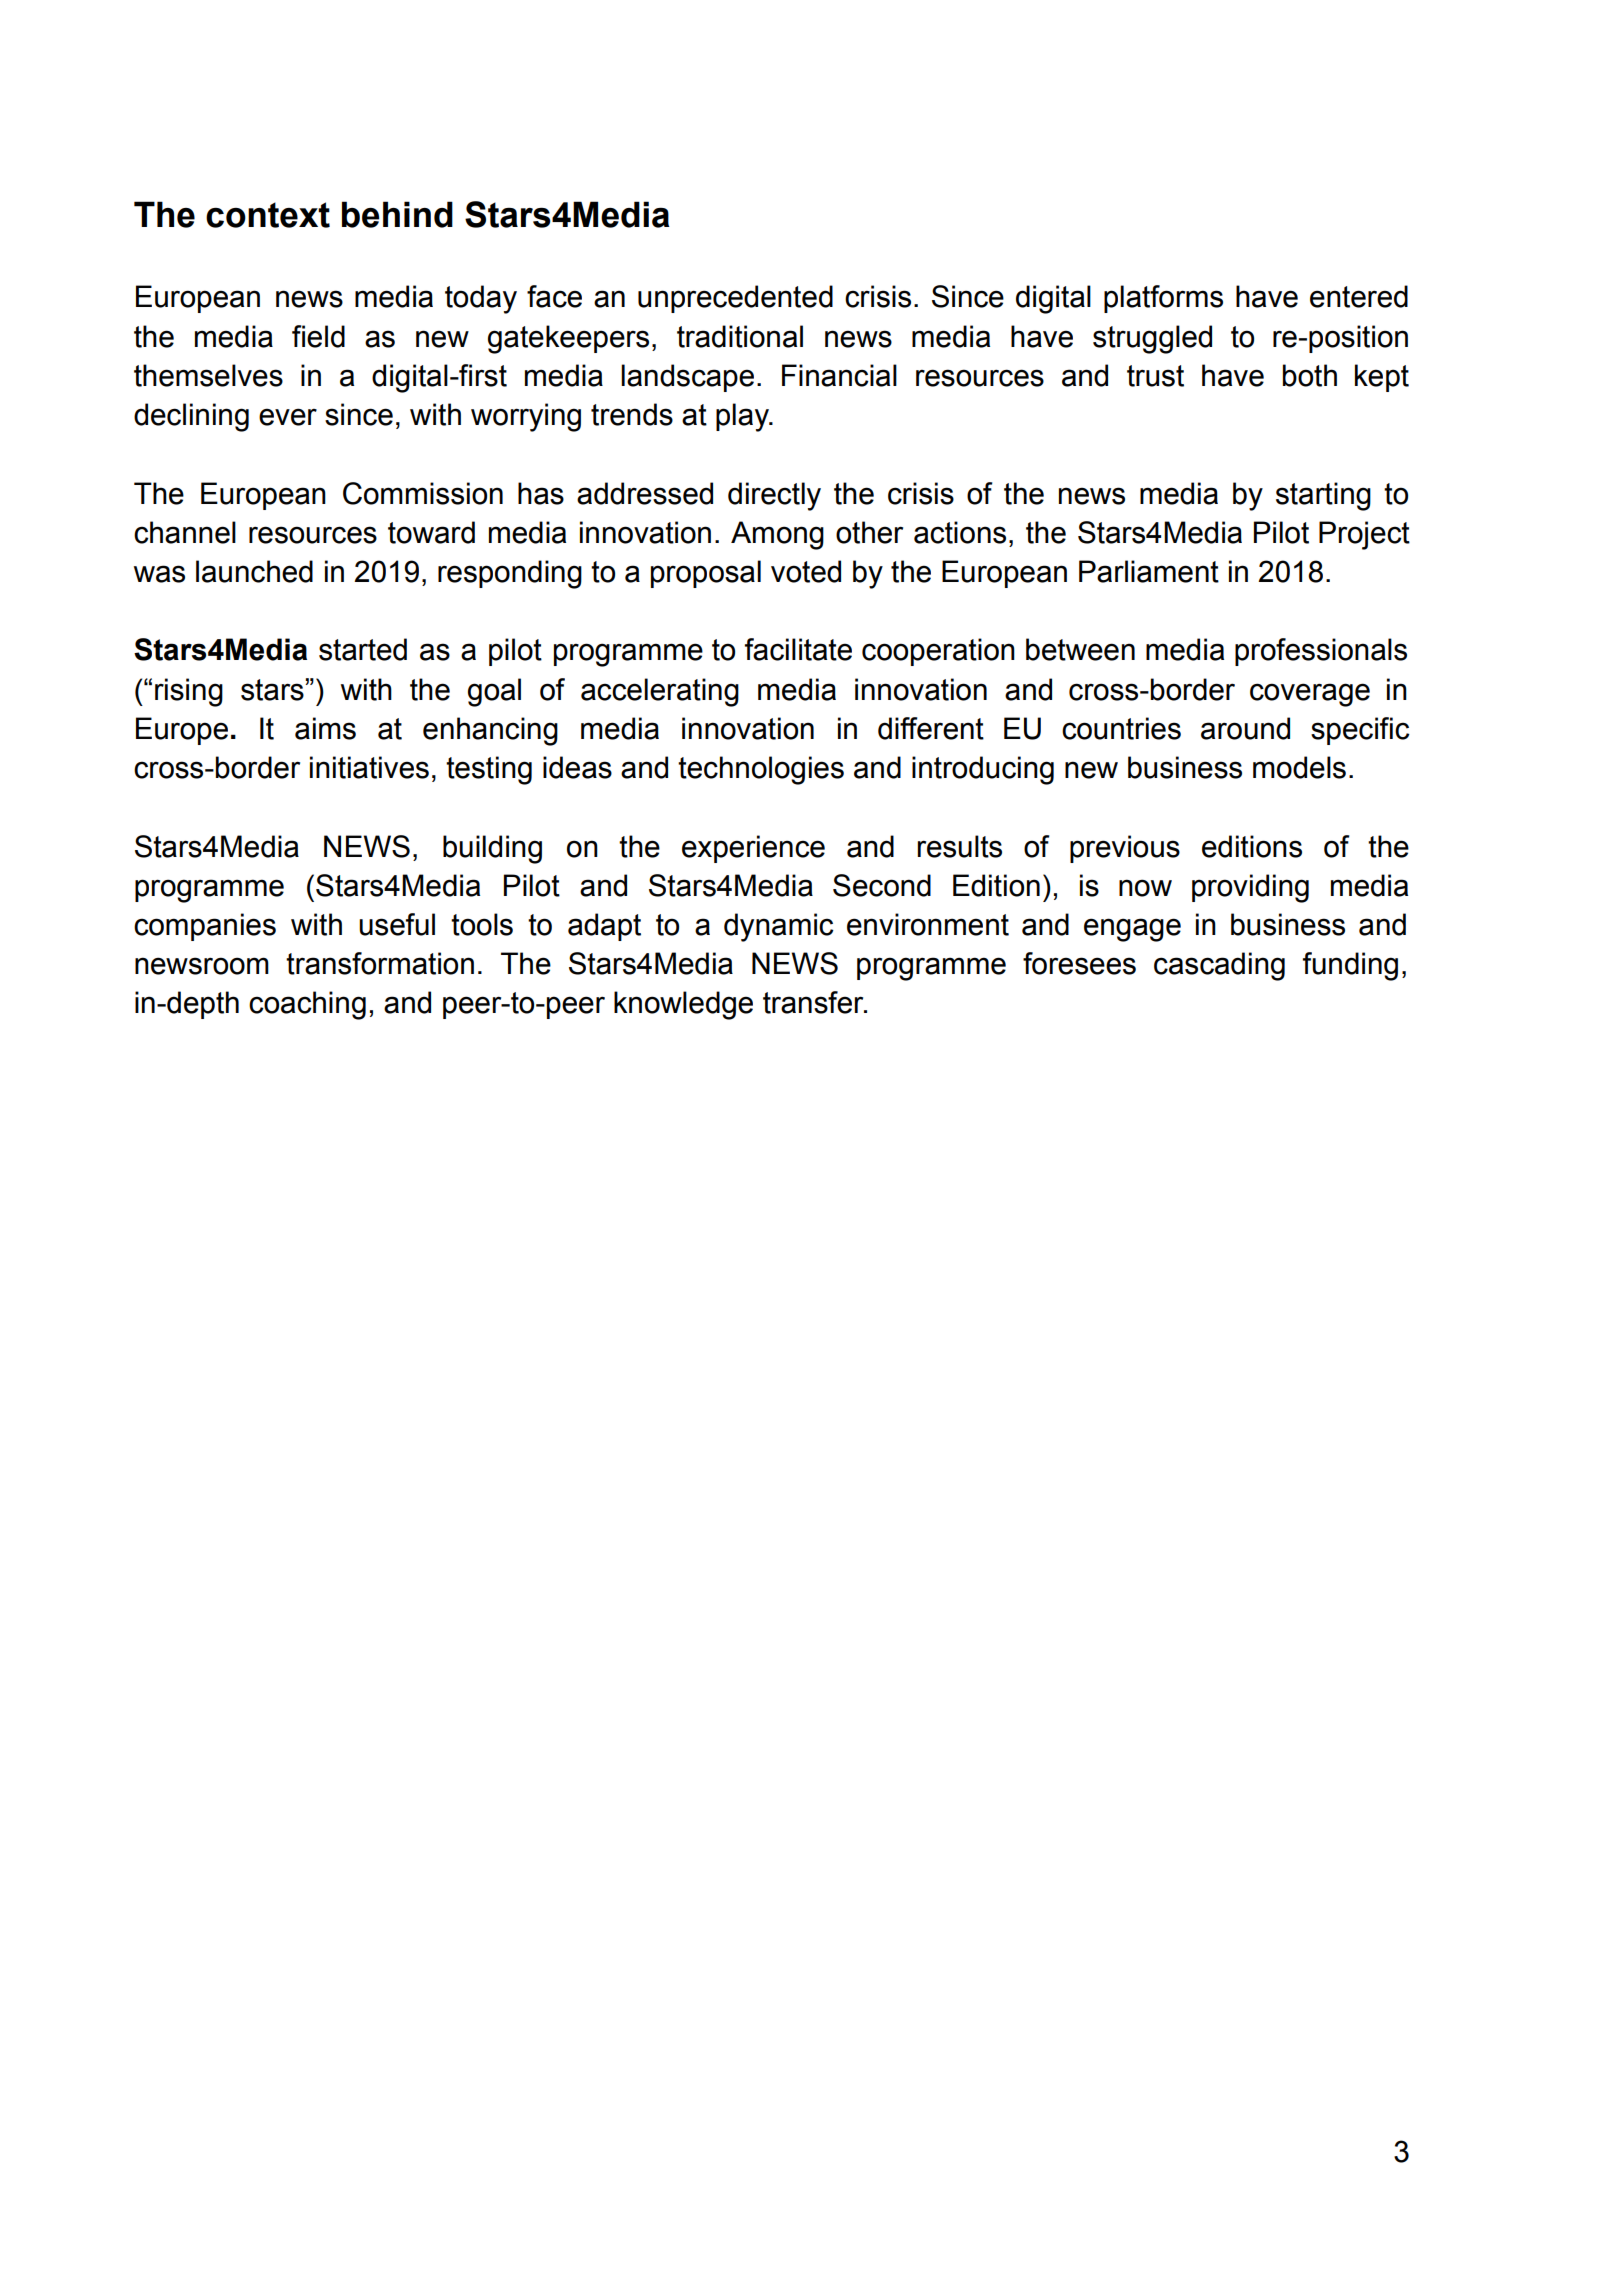 The width and height of the page is (1606, 2270). I want to click on coaching, so click(307, 1005).
